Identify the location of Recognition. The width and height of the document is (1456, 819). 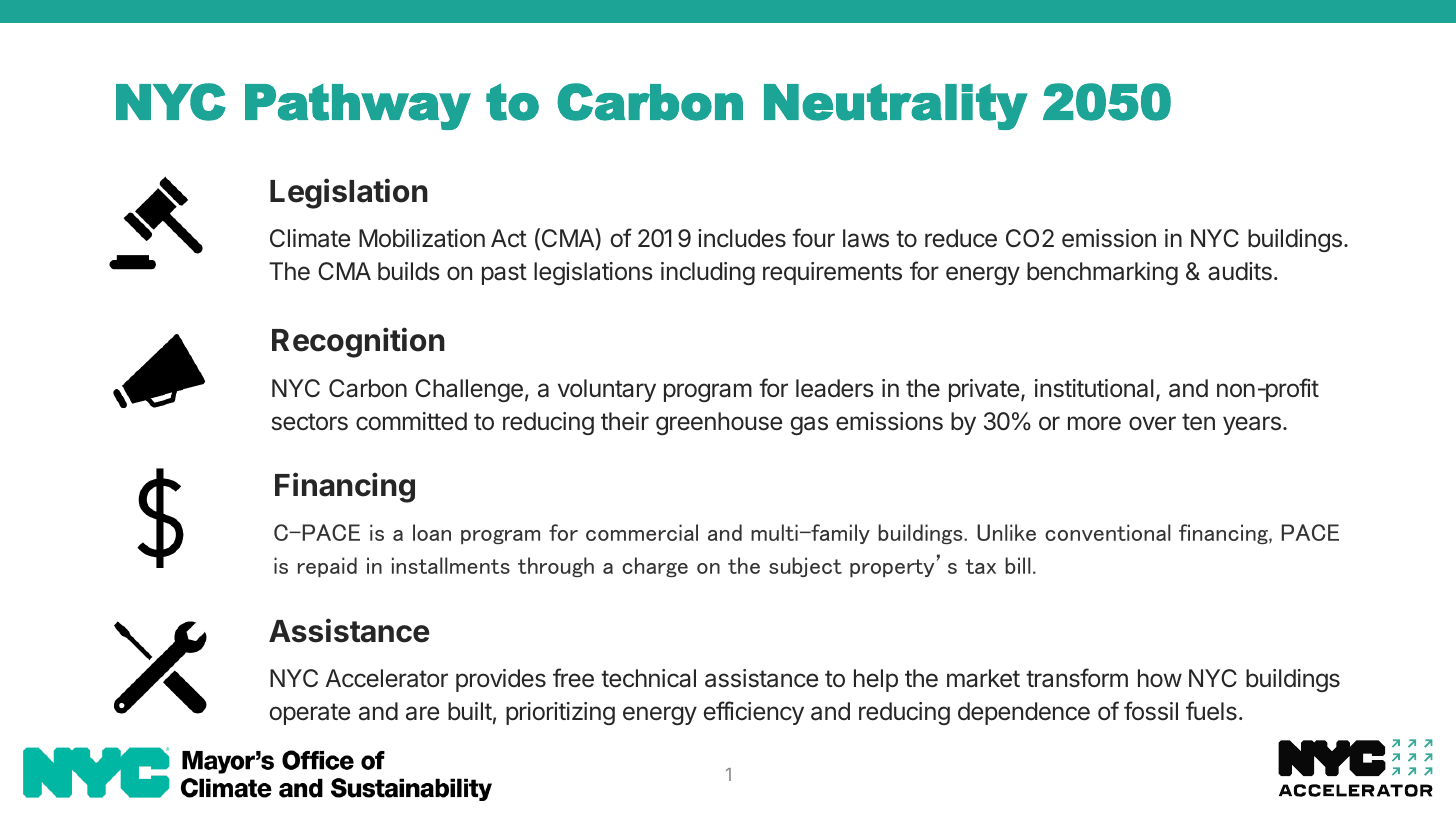
(358, 342).
